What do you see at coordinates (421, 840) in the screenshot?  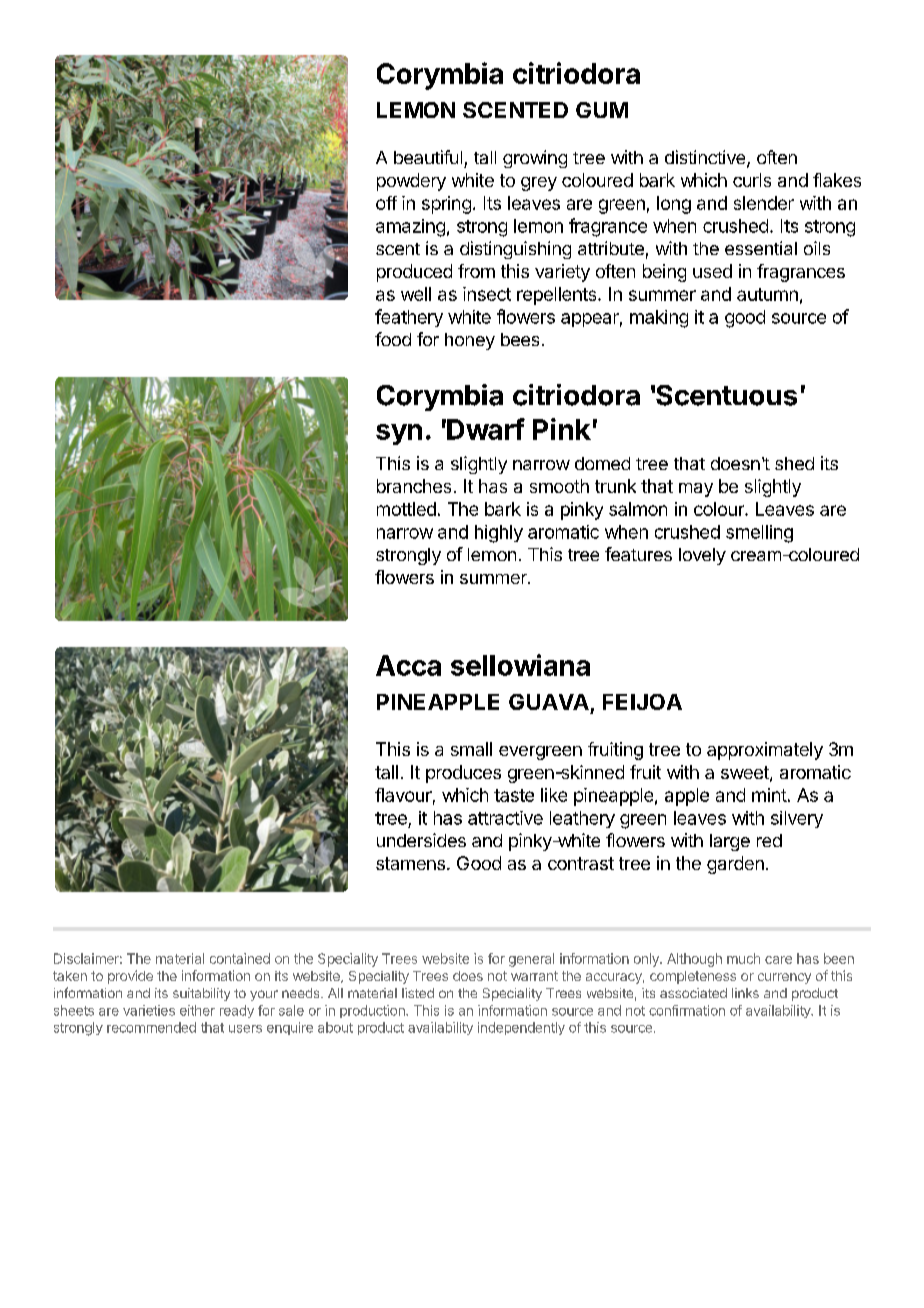 I see `undersides` at bounding box center [421, 840].
